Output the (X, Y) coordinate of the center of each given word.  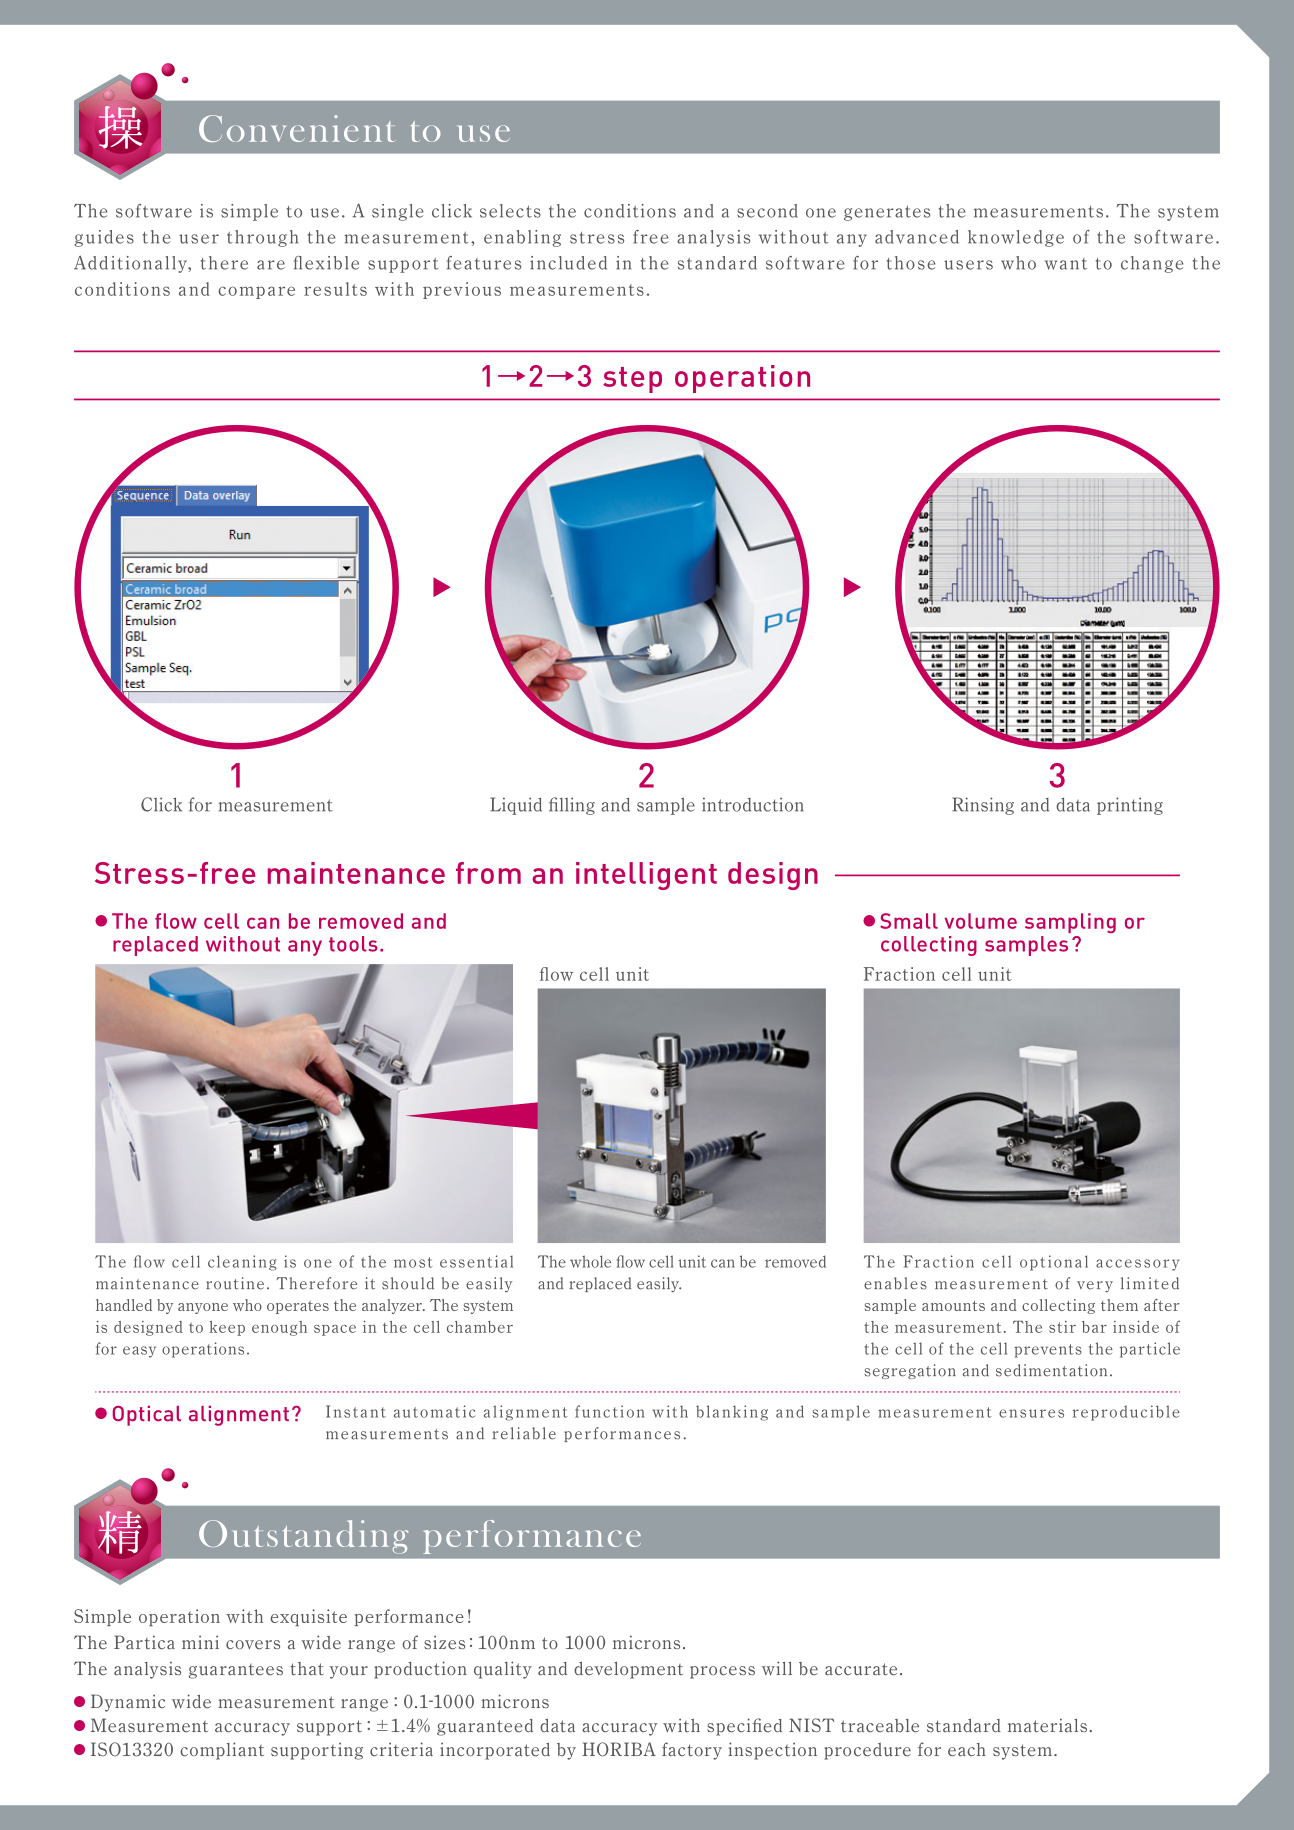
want (1066, 264)
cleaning (242, 1263)
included (568, 263)
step (632, 380)
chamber (480, 1327)
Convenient (297, 128)
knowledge (1016, 238)
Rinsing (983, 806)
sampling (1070, 923)
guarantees (235, 1671)
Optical (147, 1415)
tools (353, 944)
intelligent (646, 876)
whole (590, 1261)
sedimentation (1051, 1370)
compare (256, 292)
